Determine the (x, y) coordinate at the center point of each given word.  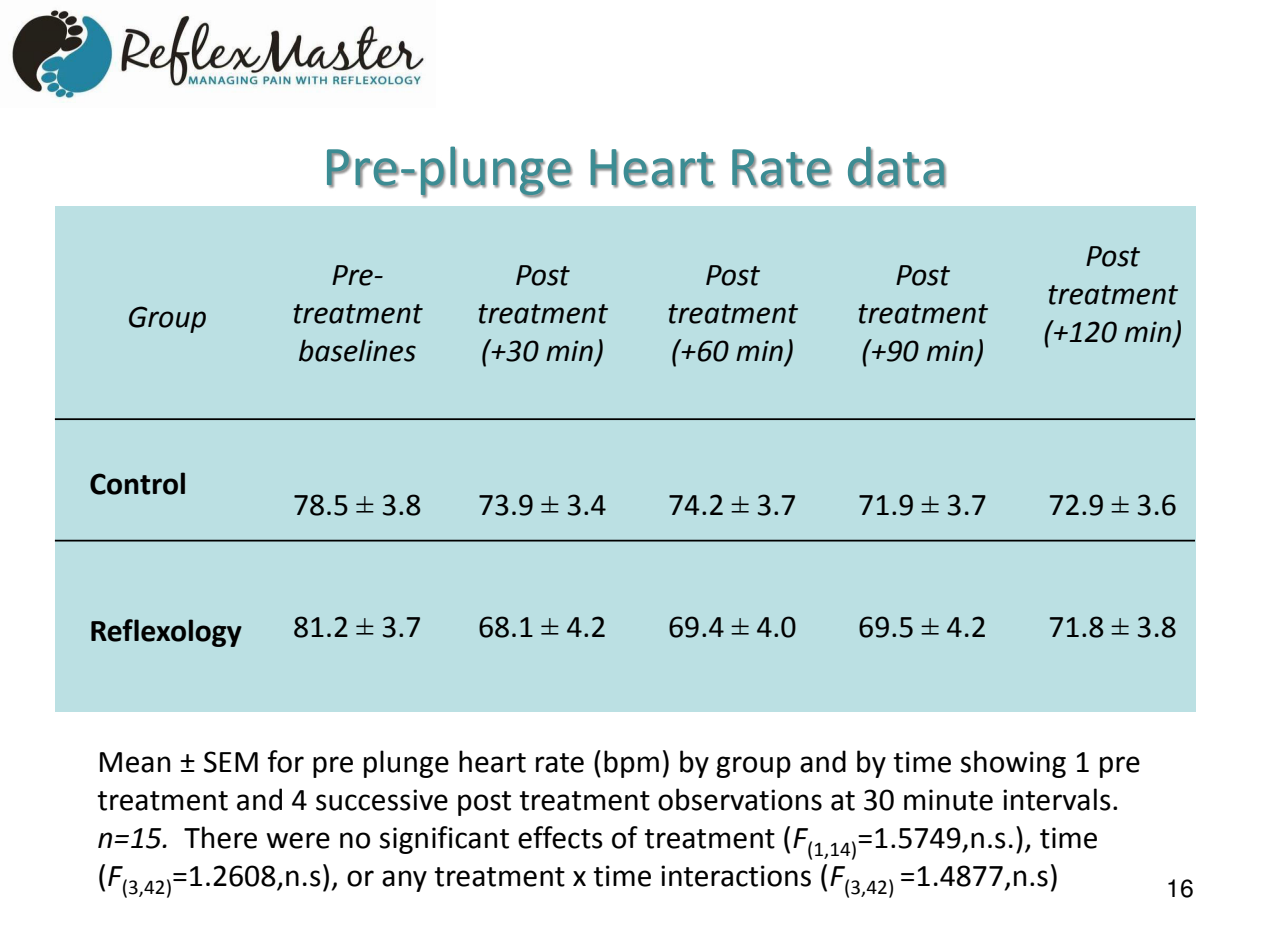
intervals (1057, 799)
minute (948, 800)
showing (1013, 764)
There (220, 837)
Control (137, 483)
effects (560, 837)
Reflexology (166, 633)
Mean (135, 762)
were (298, 840)
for (286, 761)
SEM (231, 762)
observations (740, 799)
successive (382, 800)
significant (444, 840)
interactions (736, 876)
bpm (631, 764)
